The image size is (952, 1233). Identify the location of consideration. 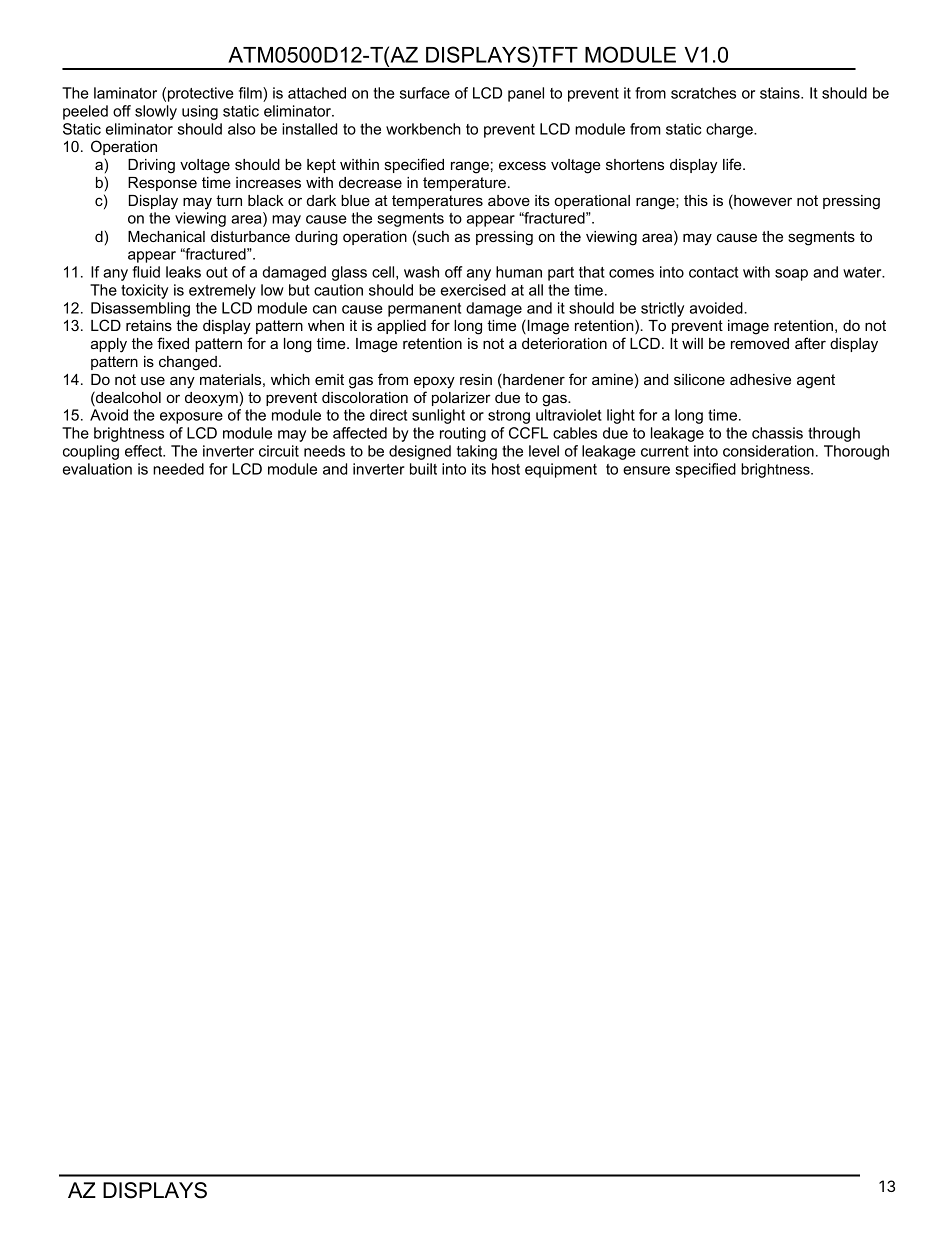
(768, 451).
